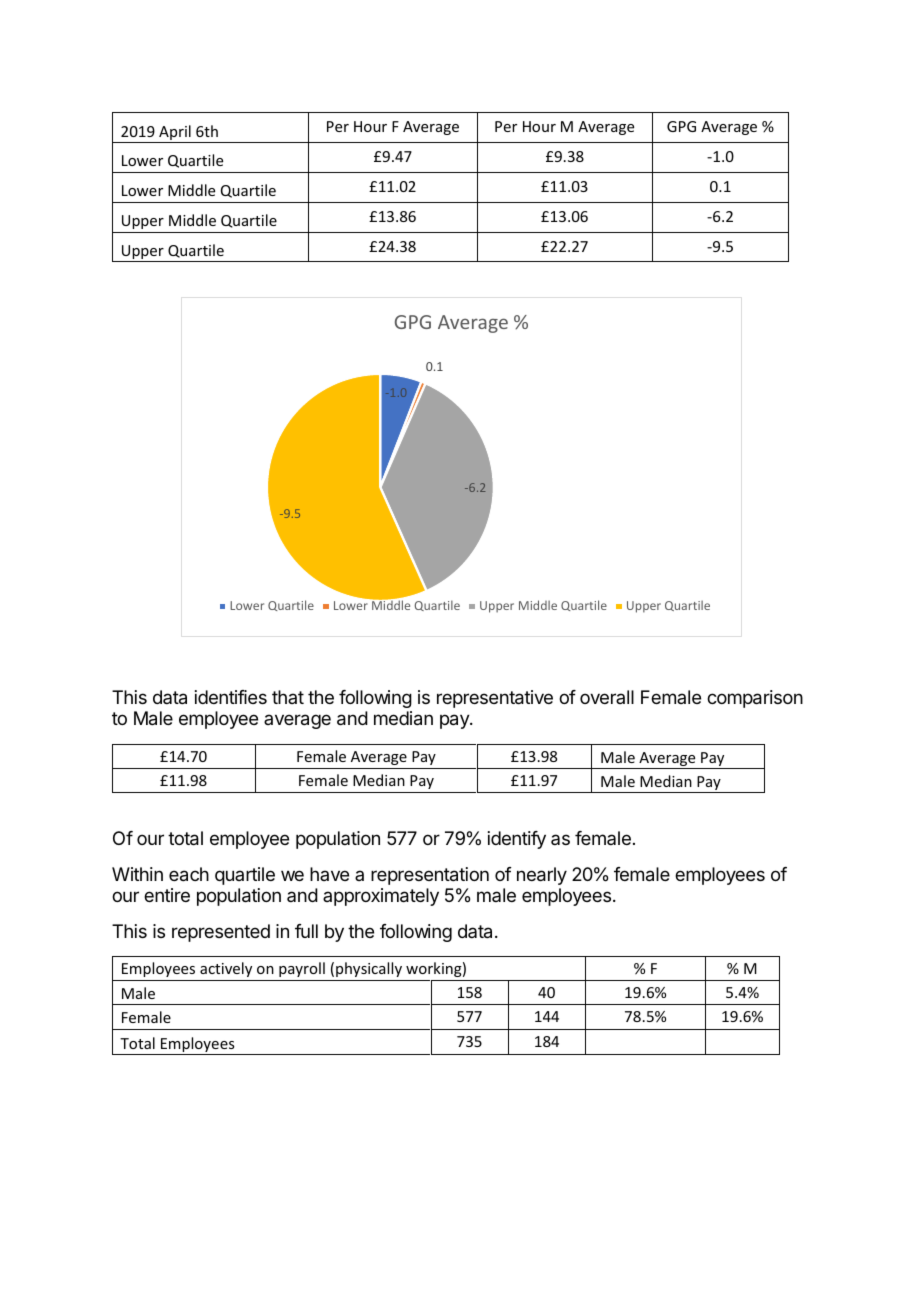  I want to click on overall, so click(607, 697).
